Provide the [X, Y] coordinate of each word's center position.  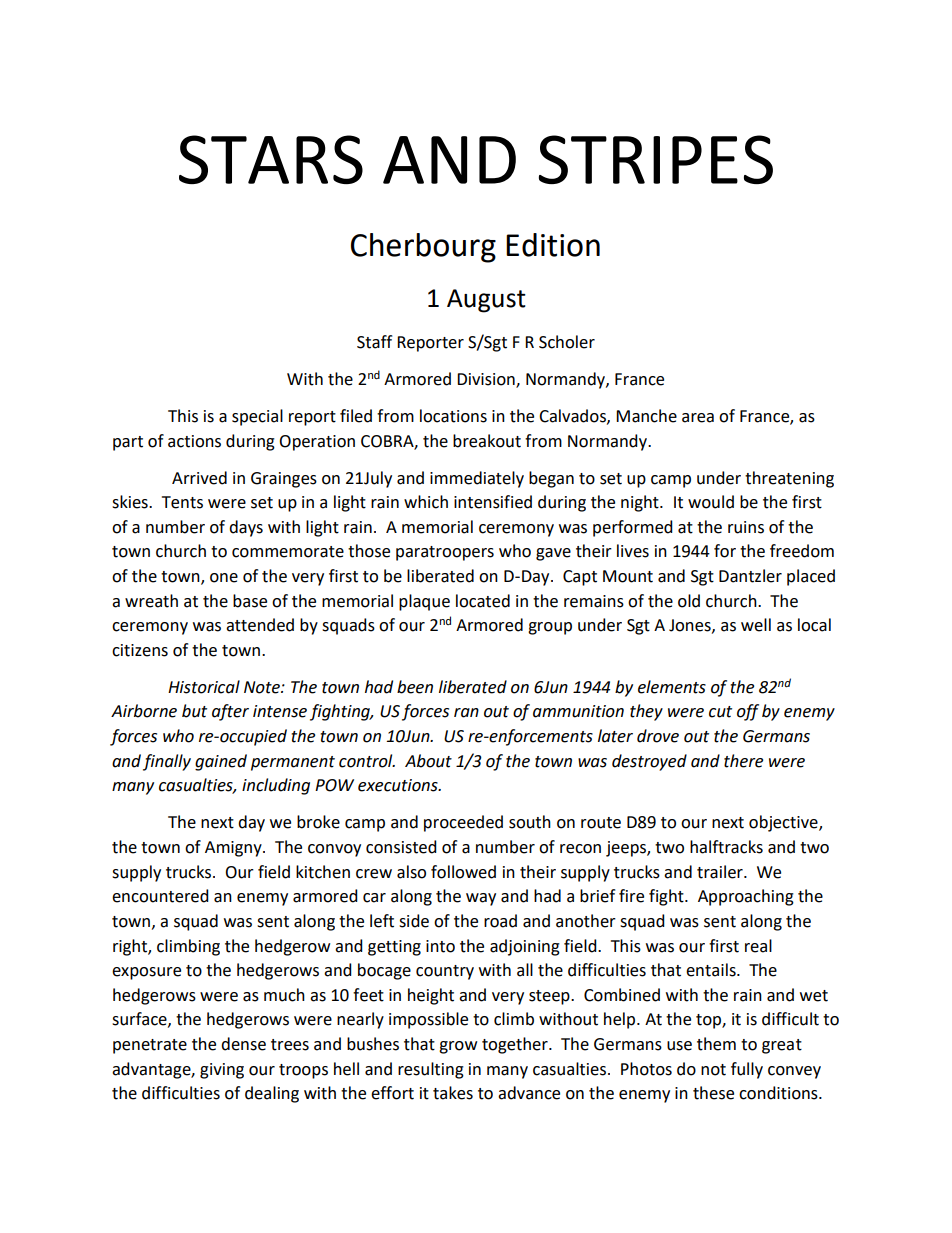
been [415, 687]
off [748, 712]
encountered [160, 896]
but [194, 711]
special [257, 417]
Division [487, 380]
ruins [746, 527]
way [481, 899]
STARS [271, 159]
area [698, 418]
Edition [553, 245]
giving [222, 1071]
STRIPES [656, 159]
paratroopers [445, 553]
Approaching [746, 897]
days [246, 528]
